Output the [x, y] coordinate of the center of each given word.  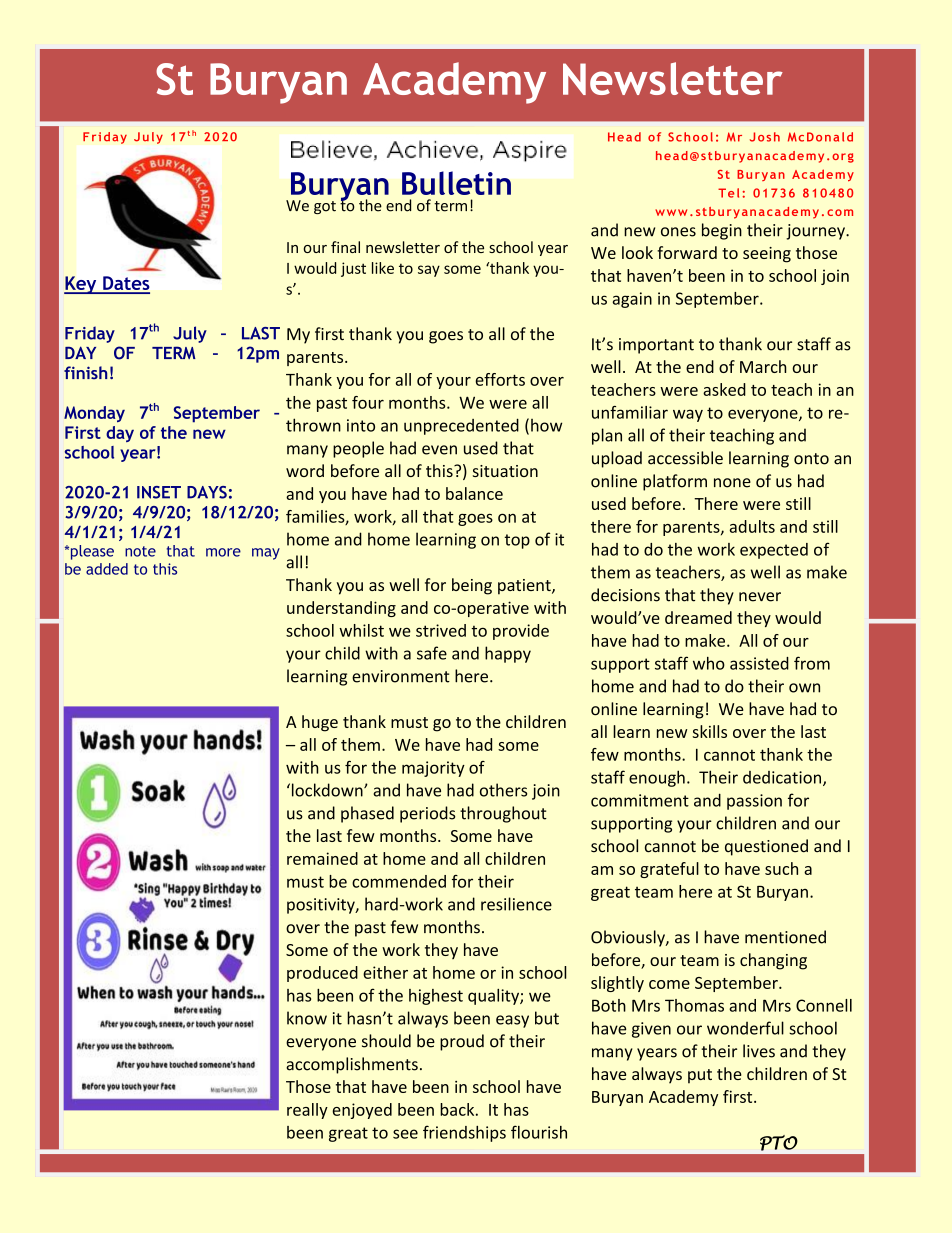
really [307, 1111]
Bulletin [456, 183]
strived [441, 630]
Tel [728, 193]
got [325, 207]
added [107, 569]
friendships [464, 1133]
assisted [759, 663]
